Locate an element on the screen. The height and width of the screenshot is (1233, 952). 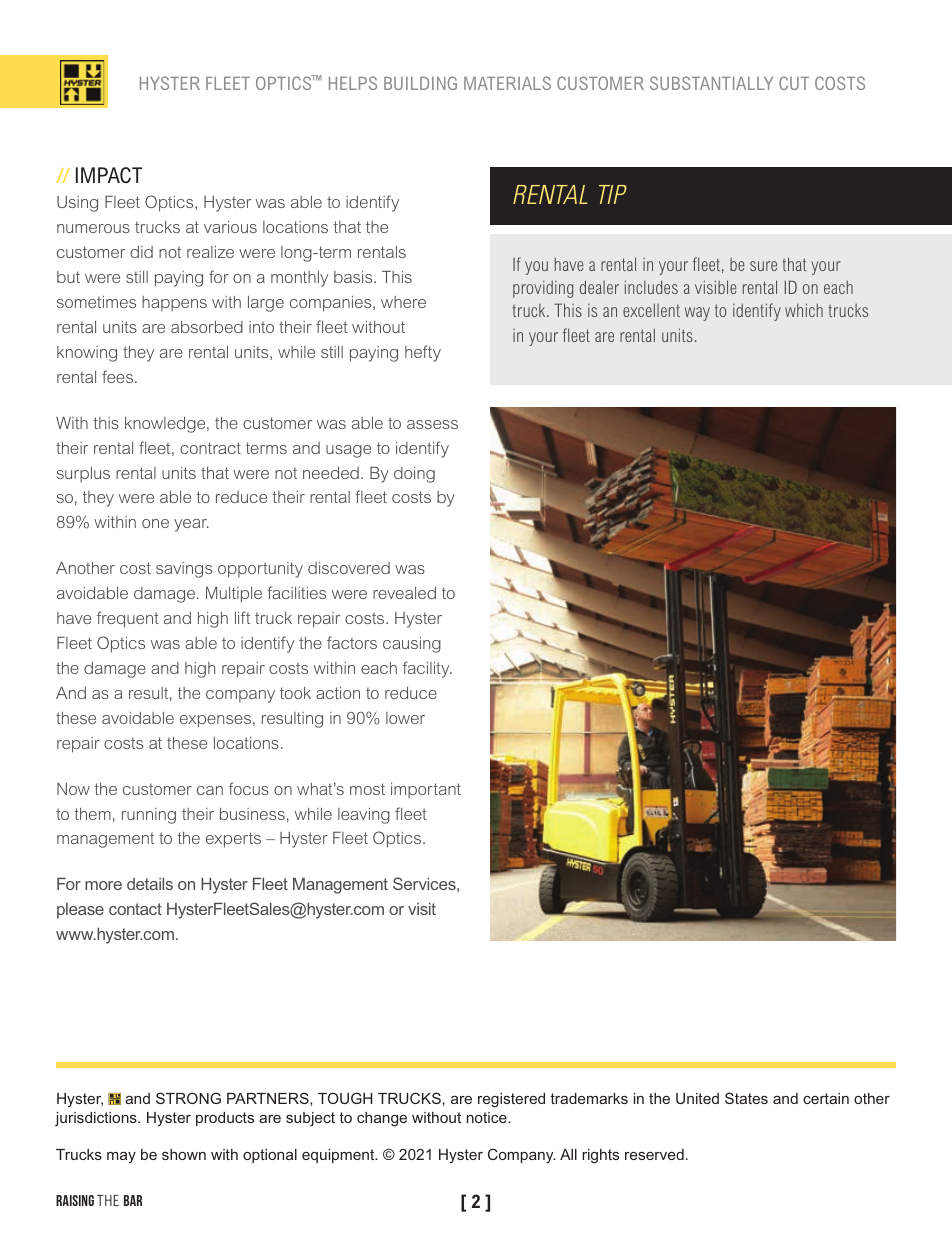
notice is located at coordinates (488, 1117).
